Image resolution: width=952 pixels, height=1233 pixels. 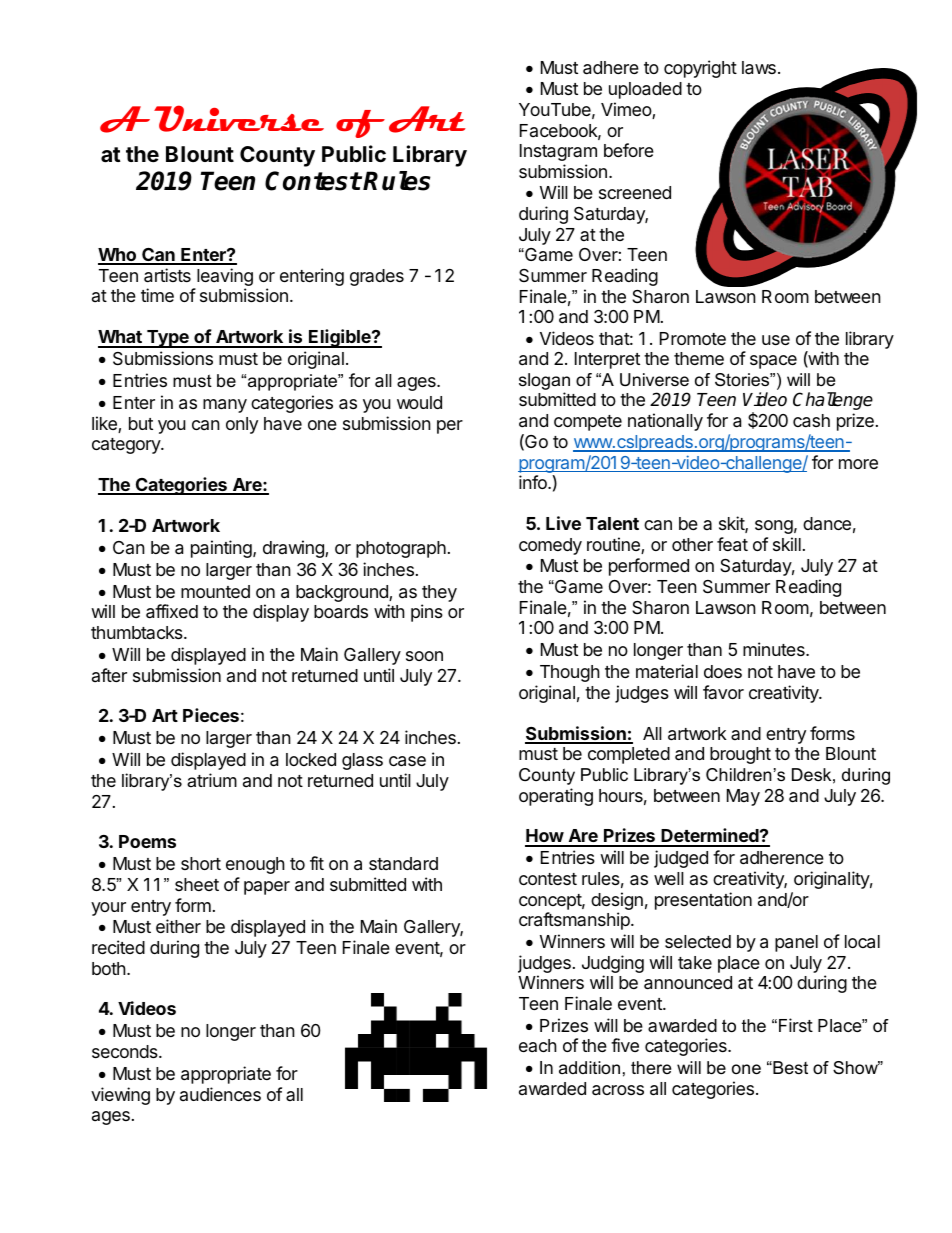 I want to click on would, so click(x=419, y=402).
